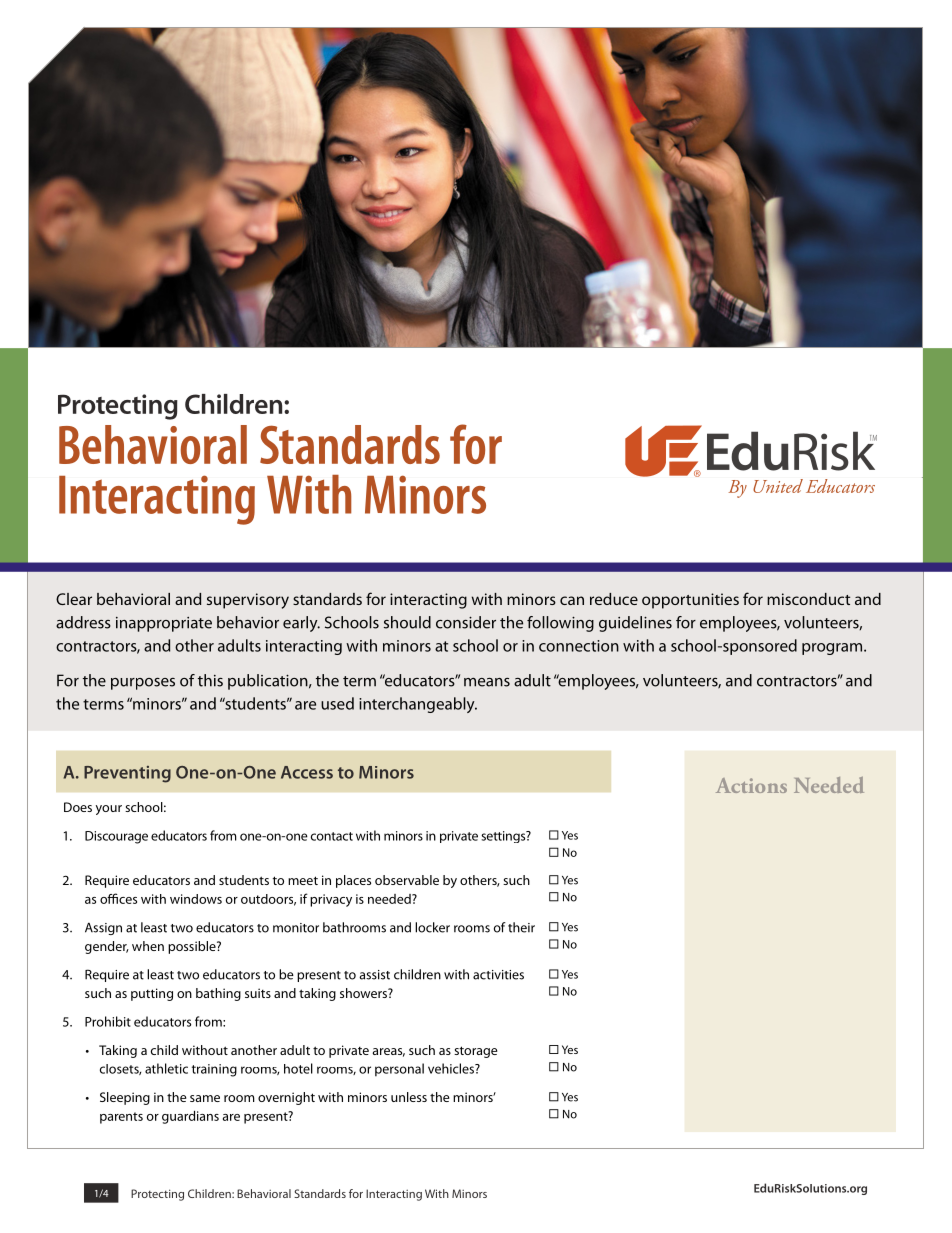 This document has height=1233, width=952. Describe the element at coordinates (409, 1097) in the document. I see `unless` at that location.
